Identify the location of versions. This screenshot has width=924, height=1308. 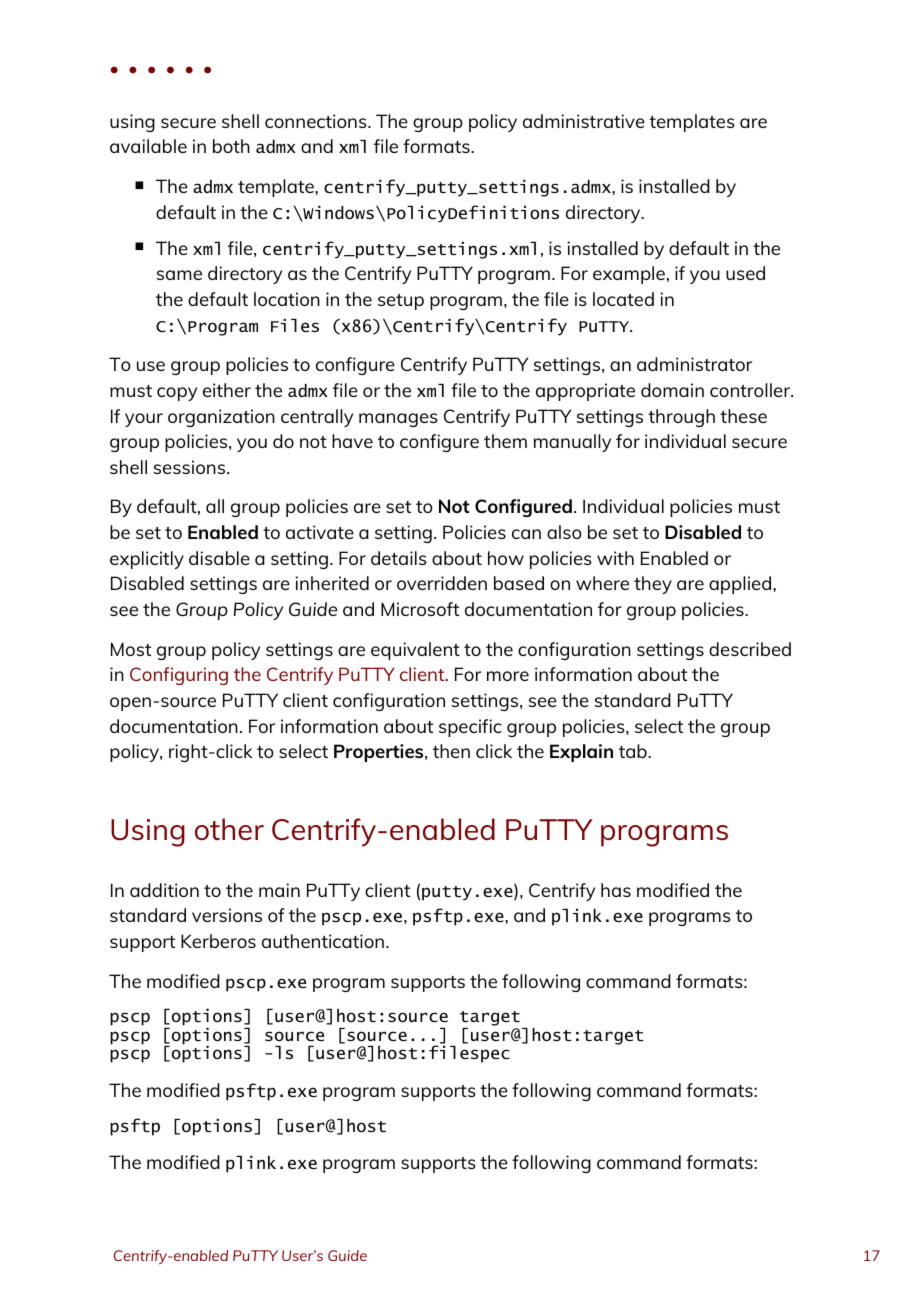
(227, 915).
